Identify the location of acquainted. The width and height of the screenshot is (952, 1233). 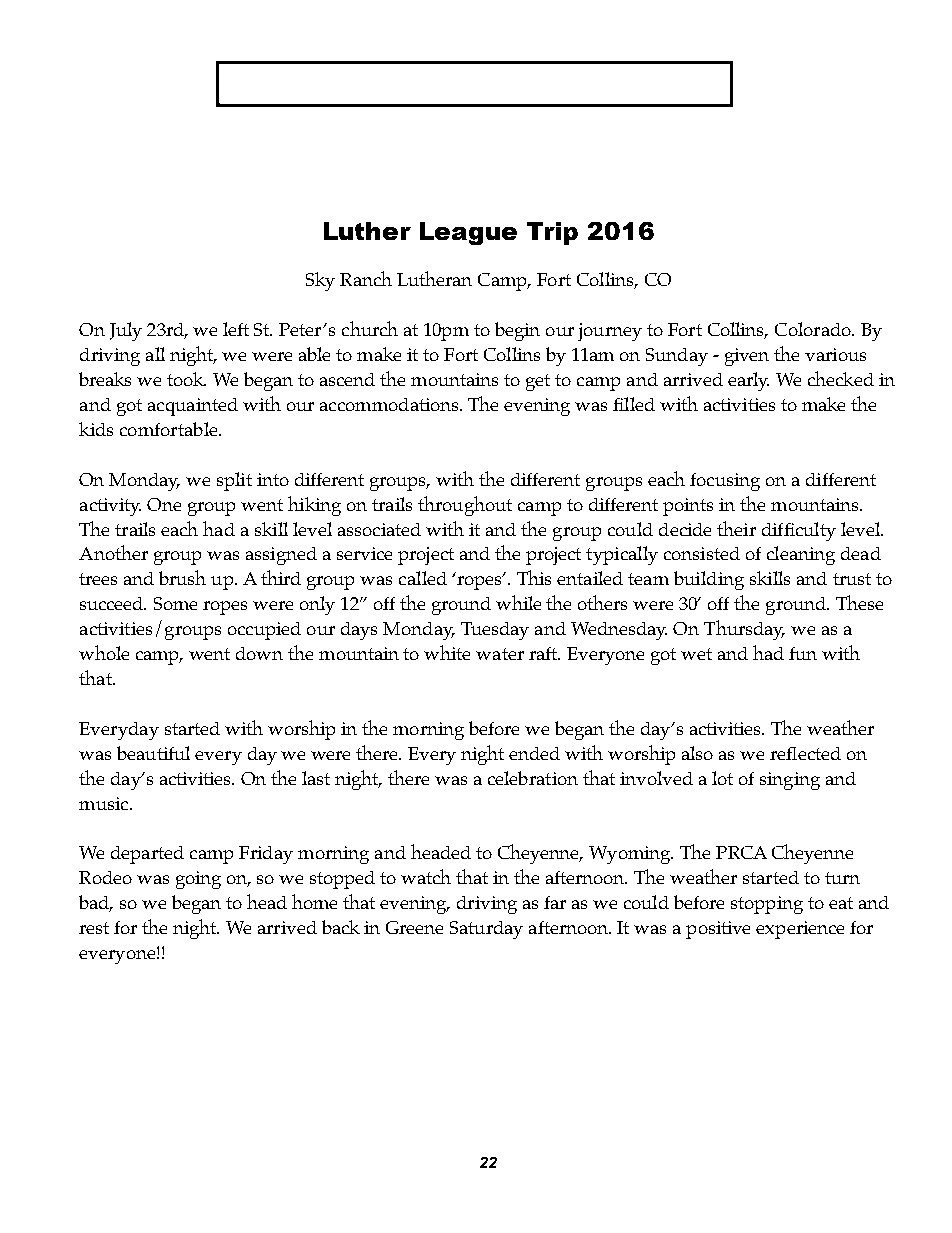
(193, 407).
